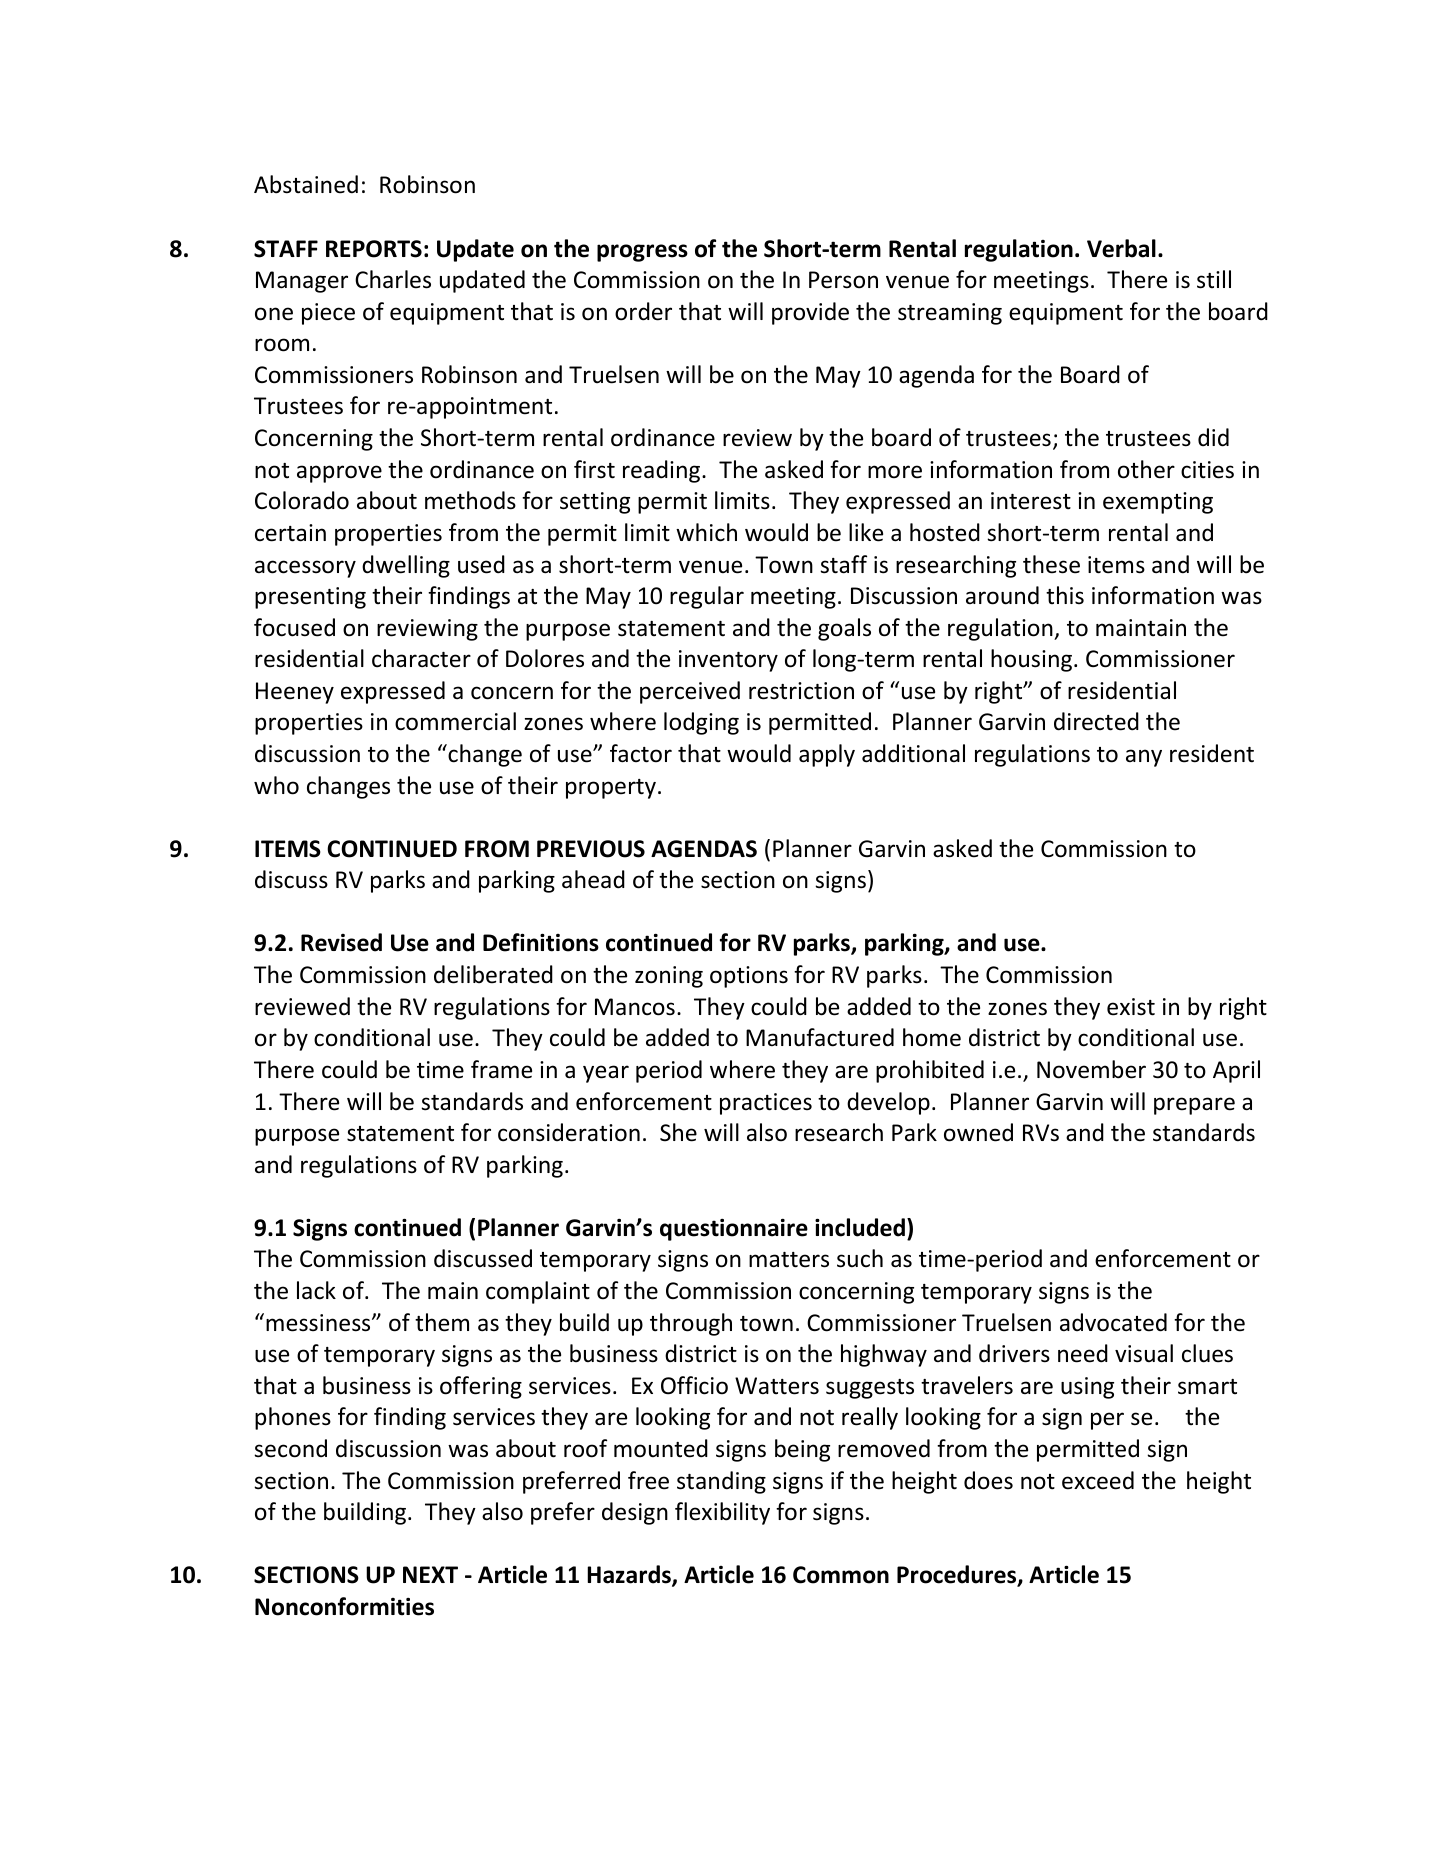 This page has width=1439, height=1863. What do you see at coordinates (722, 1513) in the page?
I see `flexibility` at bounding box center [722, 1513].
